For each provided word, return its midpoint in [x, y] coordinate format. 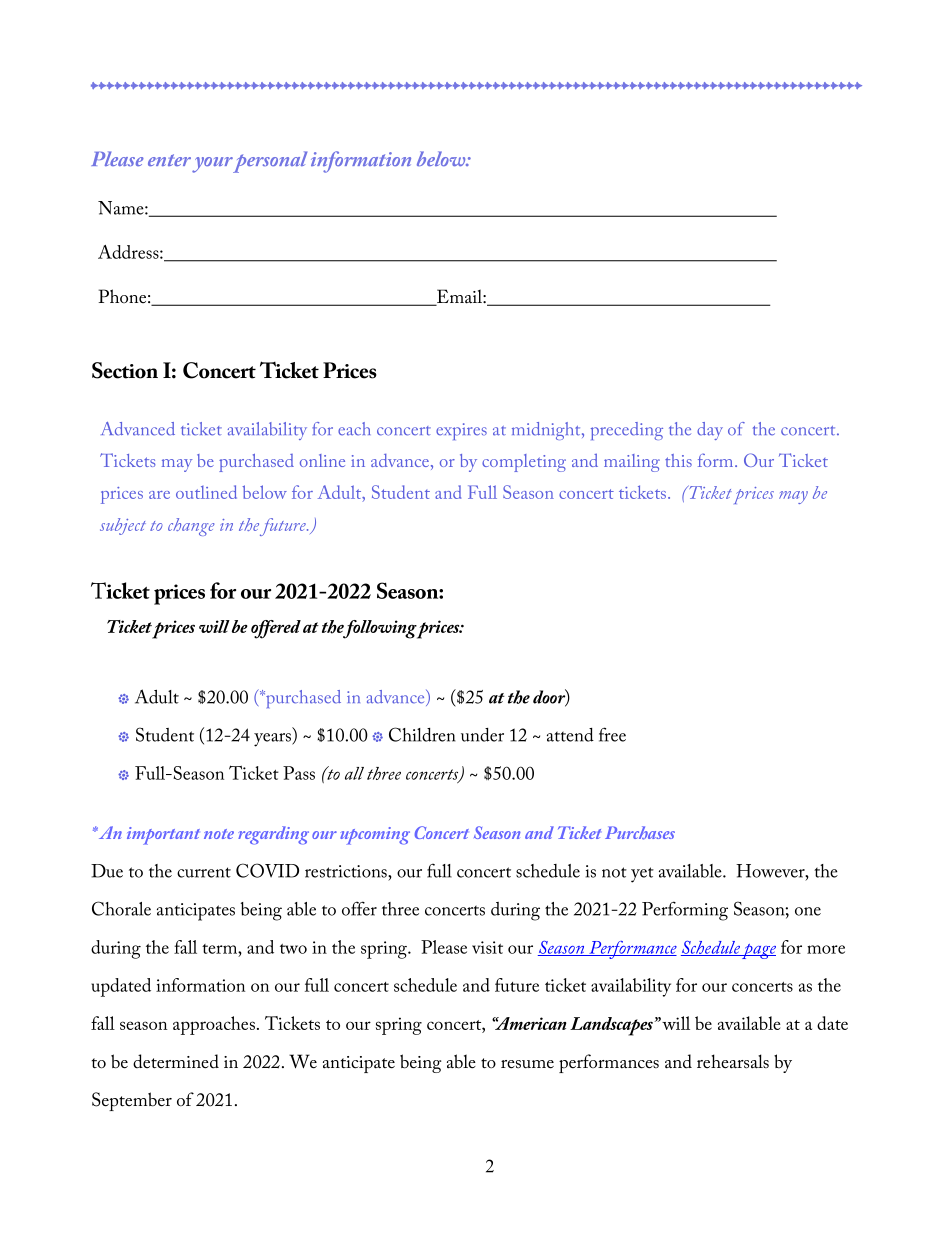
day [710, 431]
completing [524, 463]
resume [527, 1064]
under [482, 735]
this [678, 460]
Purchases [640, 833]
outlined [206, 492]
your [212, 165]
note [219, 834]
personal [270, 162]
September [132, 1101]
